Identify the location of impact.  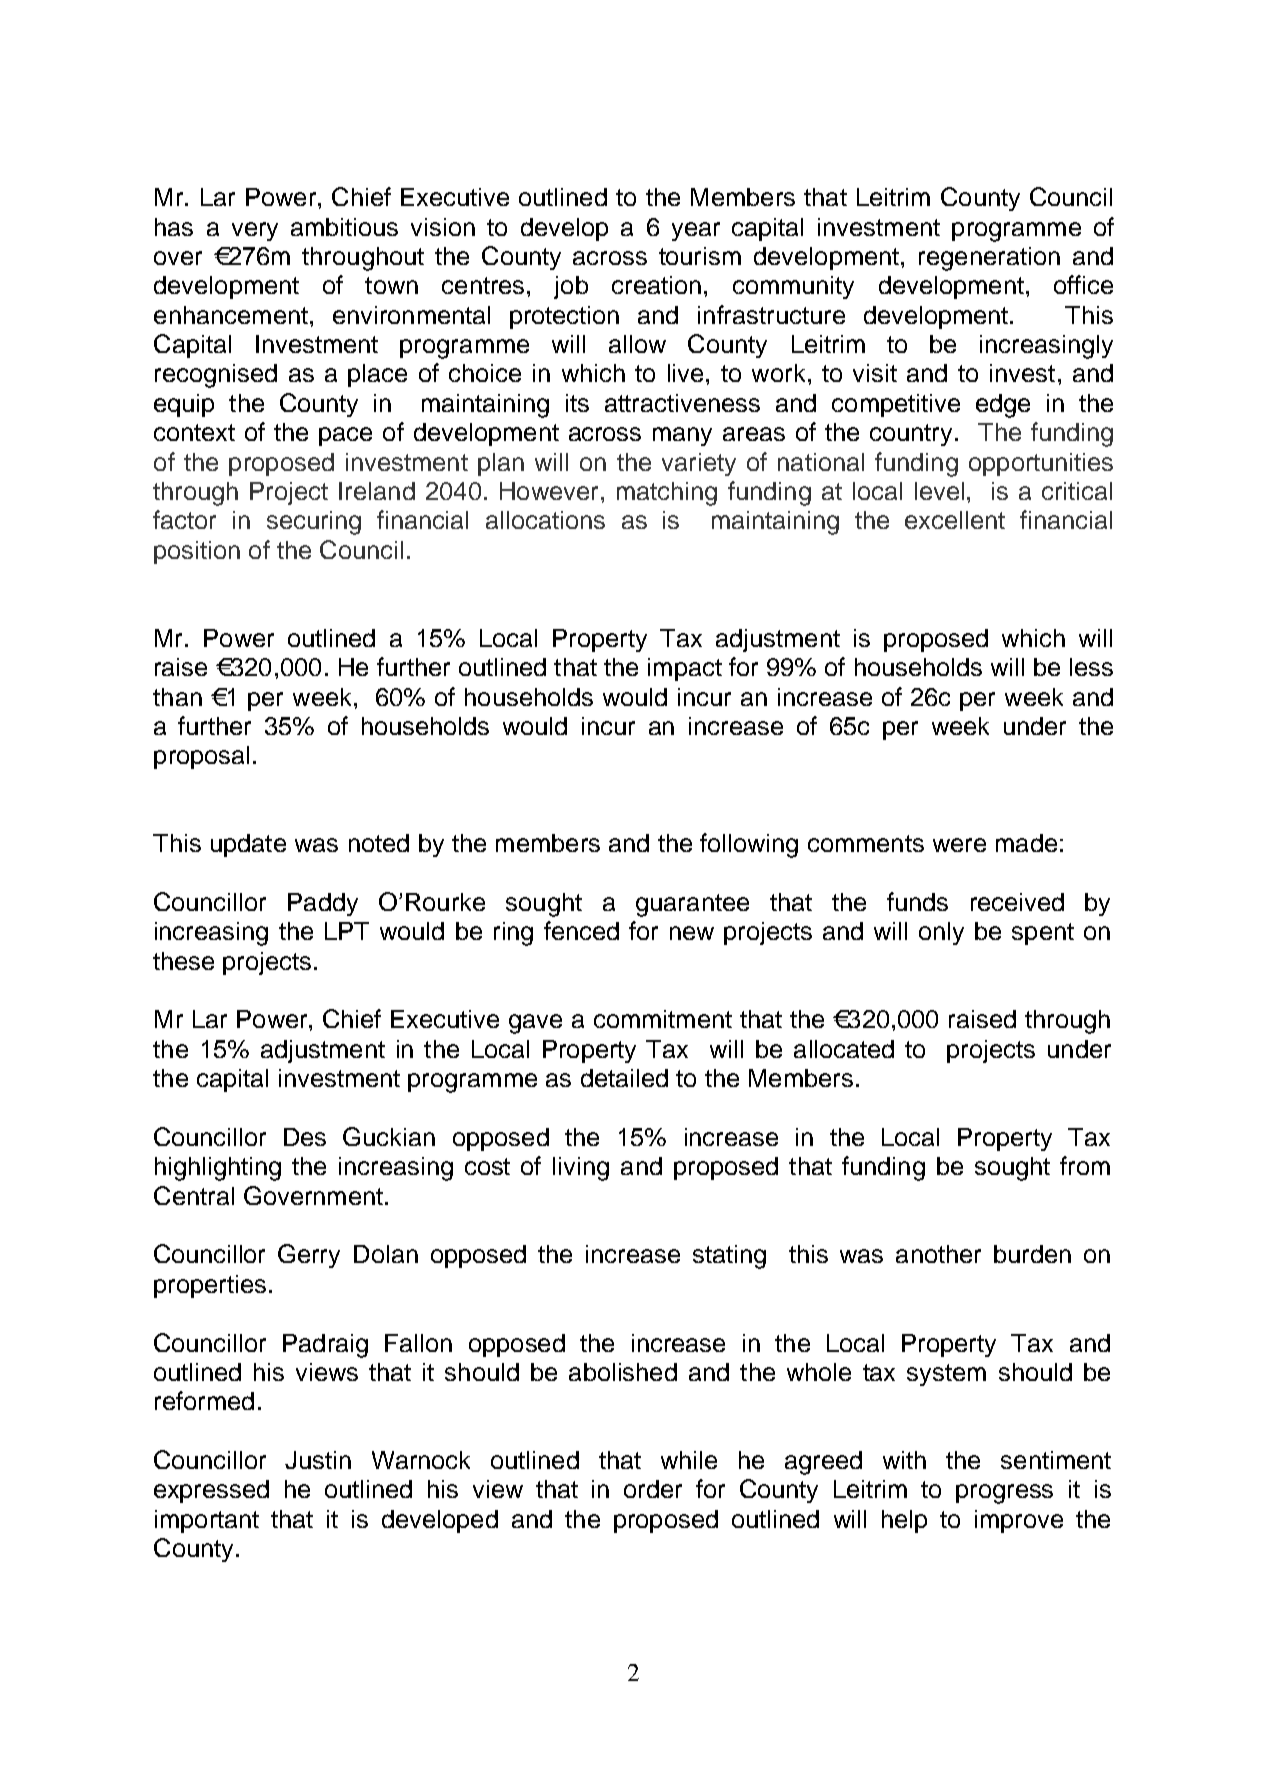
(685, 669).
